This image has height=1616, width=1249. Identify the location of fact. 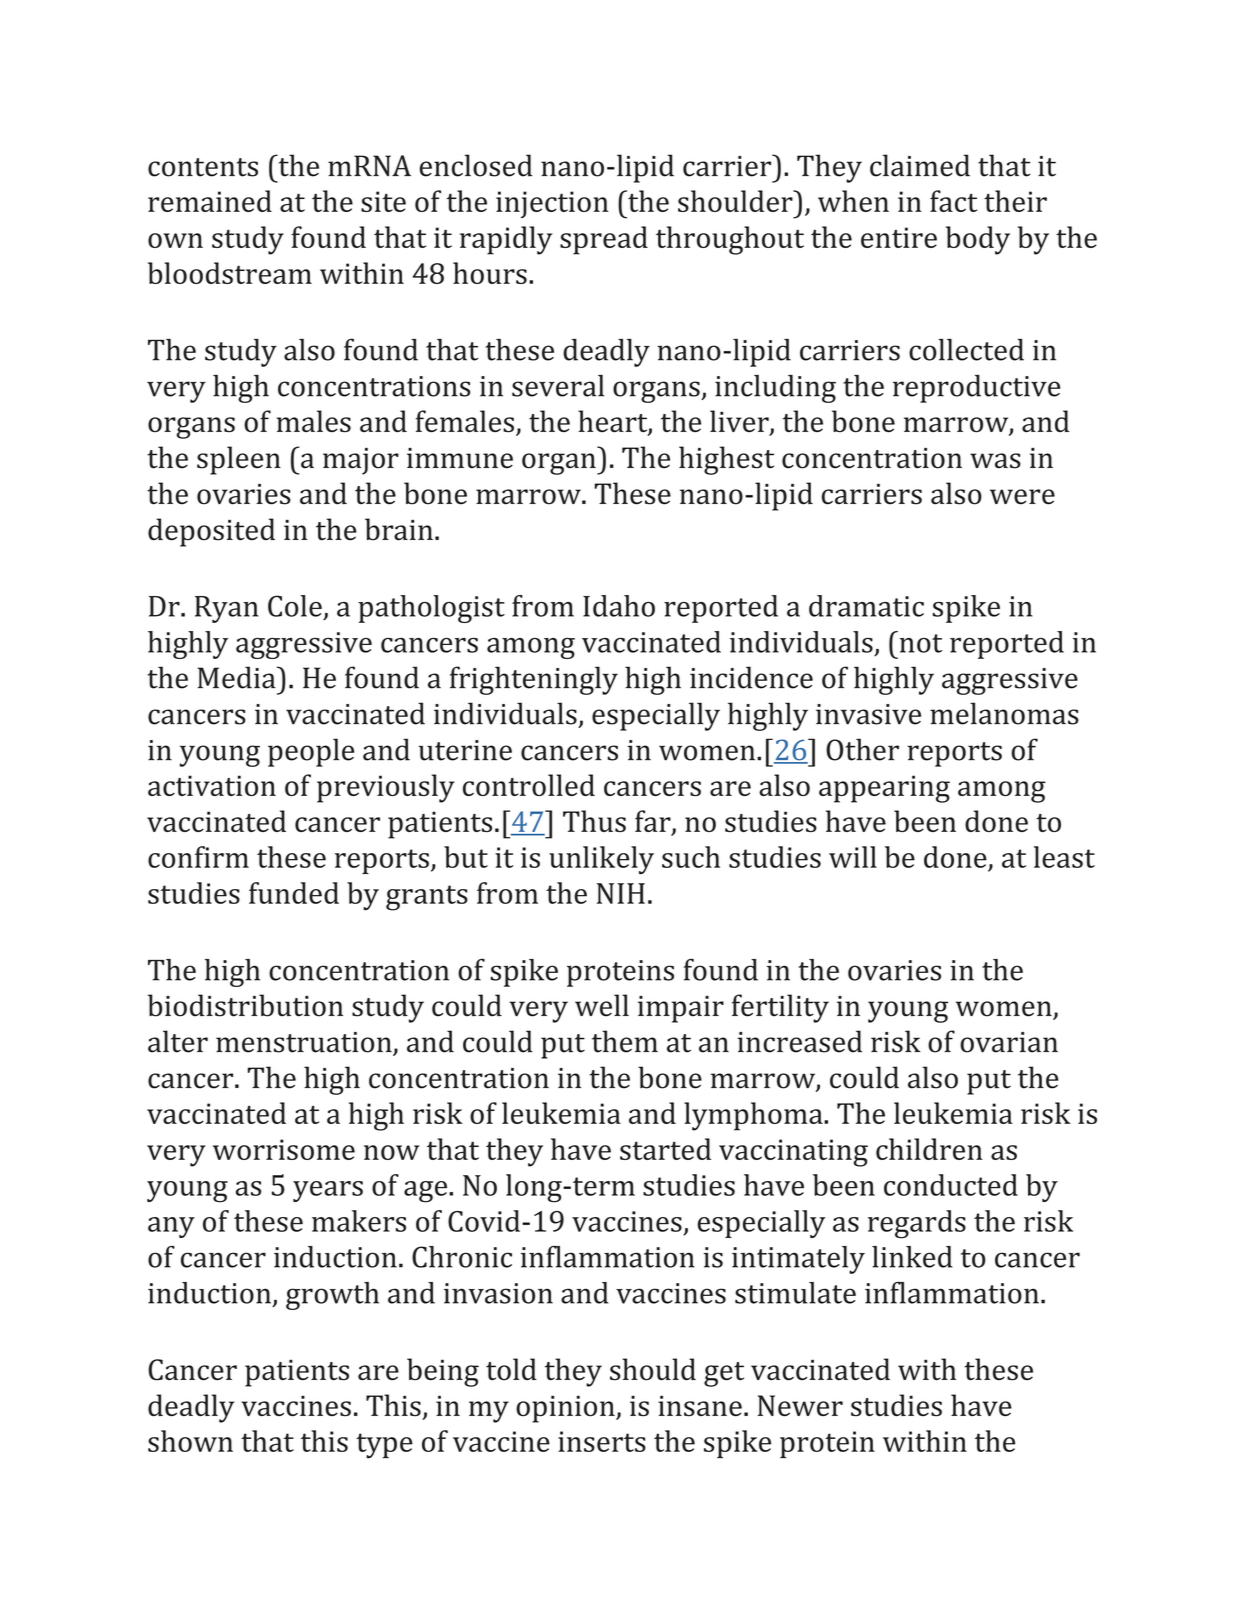
(953, 201).
